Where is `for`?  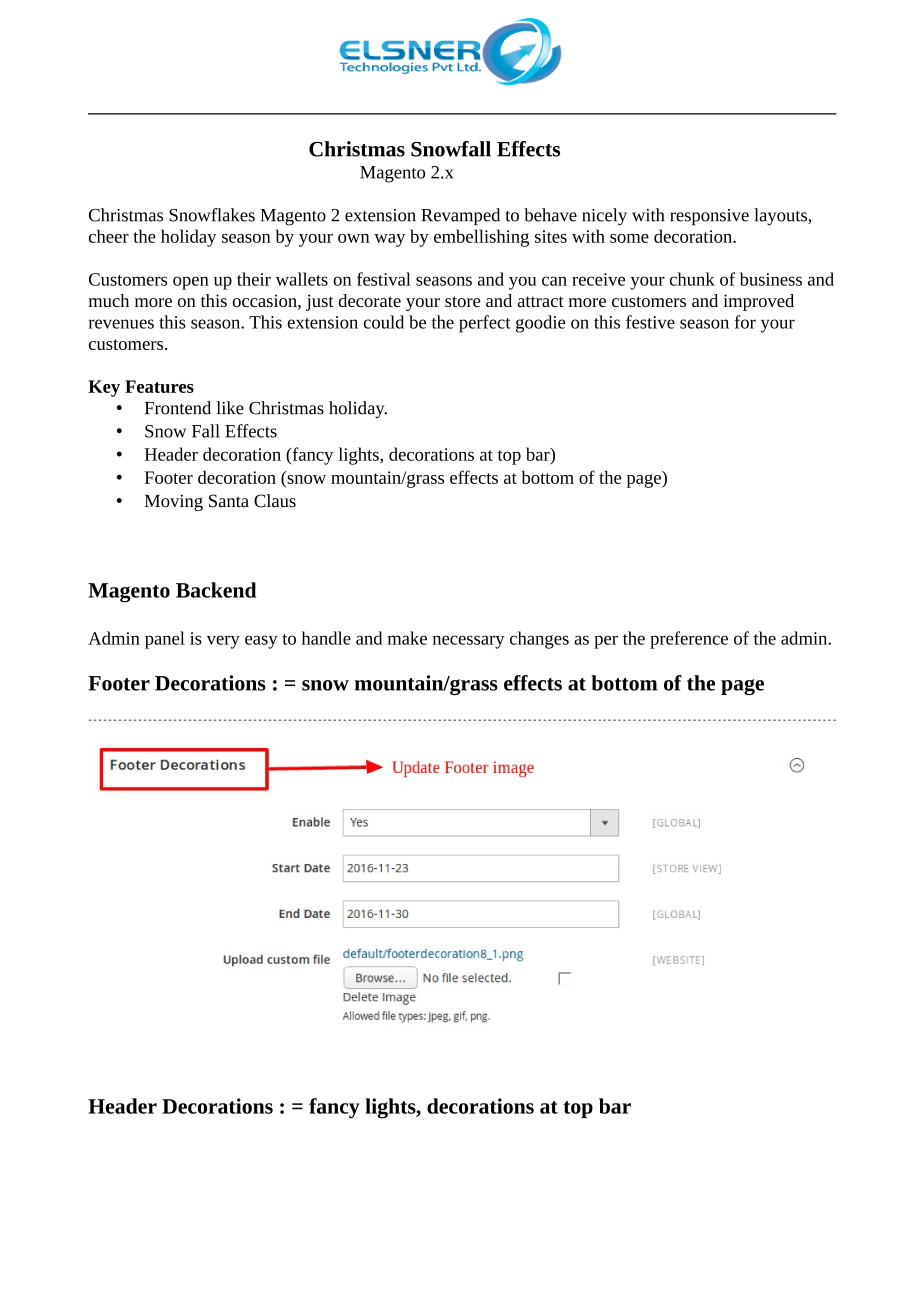 for is located at coordinates (745, 322).
